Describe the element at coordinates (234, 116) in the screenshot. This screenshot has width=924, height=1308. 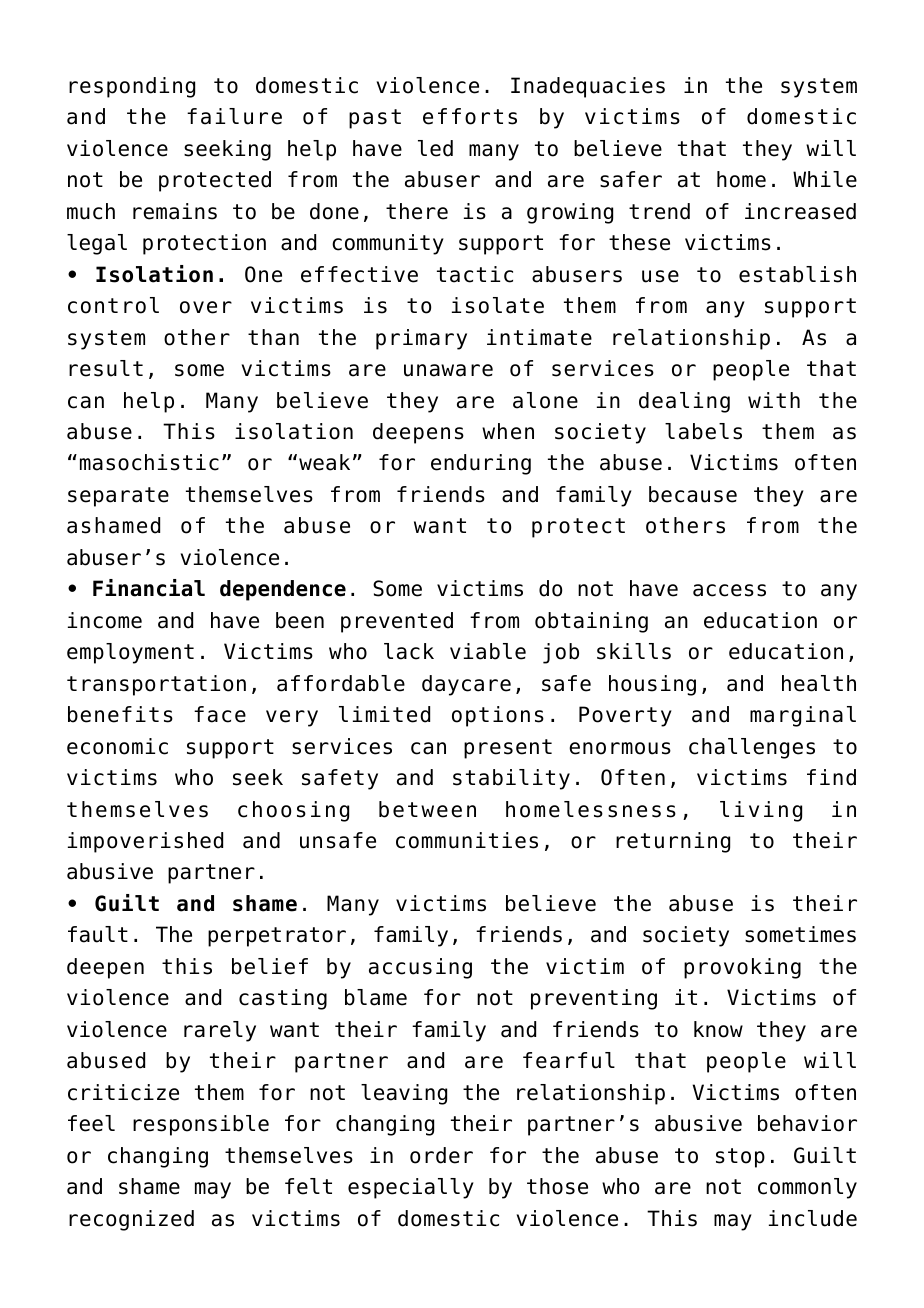
I see `failure` at that location.
